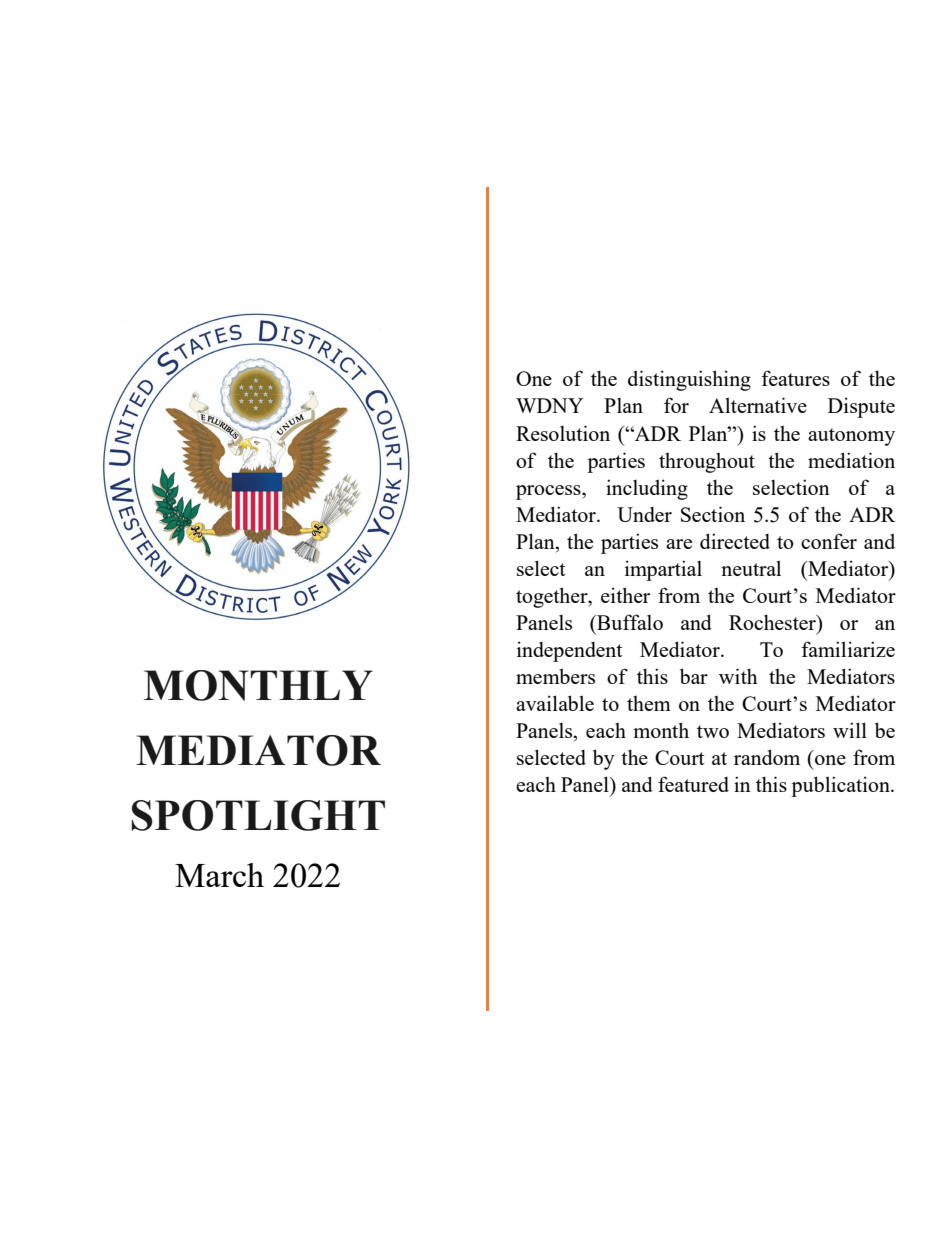 The image size is (952, 1233). Describe the element at coordinates (563, 433) in the screenshot. I see `Resolution` at that location.
